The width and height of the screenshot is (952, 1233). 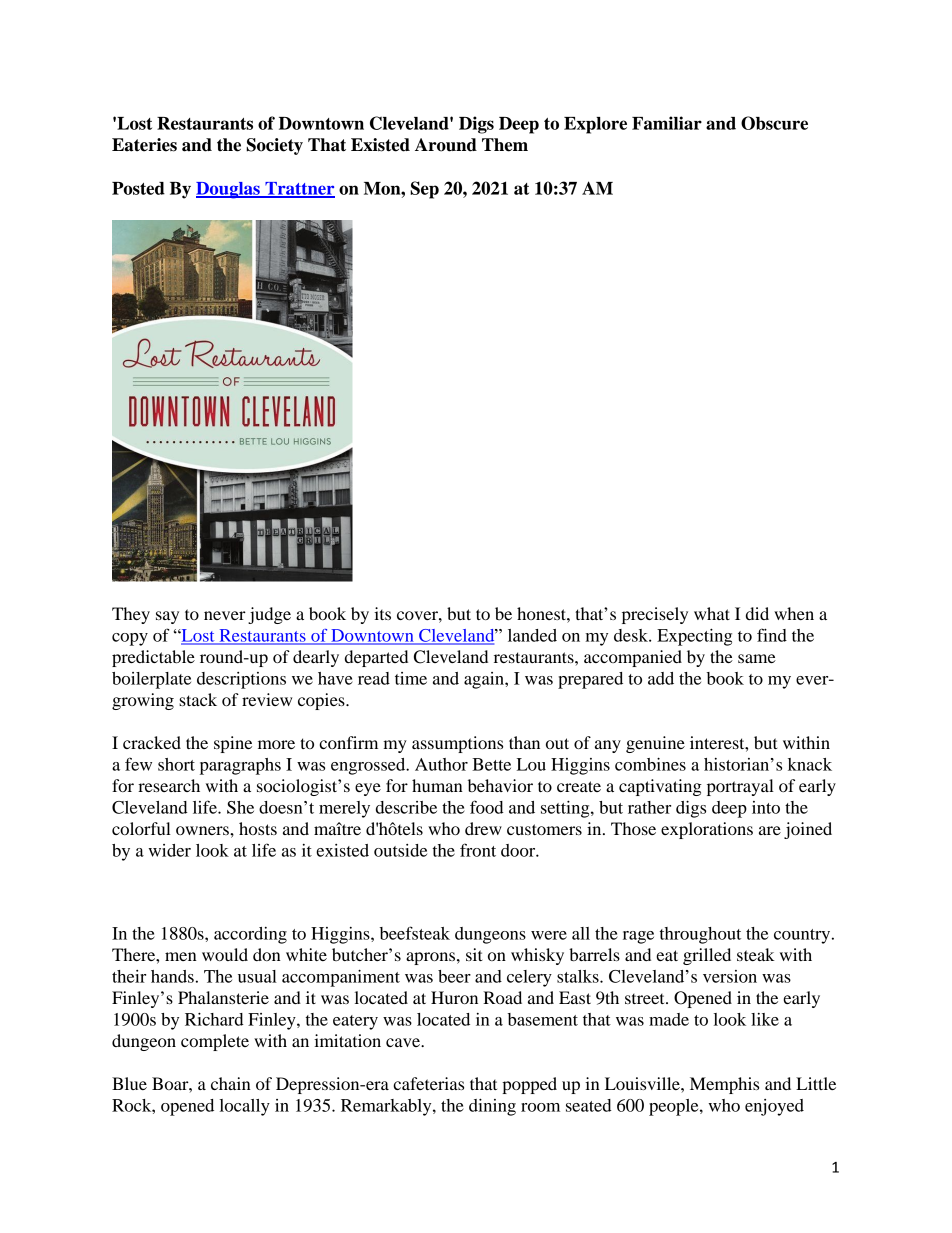 What do you see at coordinates (505, 145) in the screenshot?
I see `Them` at bounding box center [505, 145].
